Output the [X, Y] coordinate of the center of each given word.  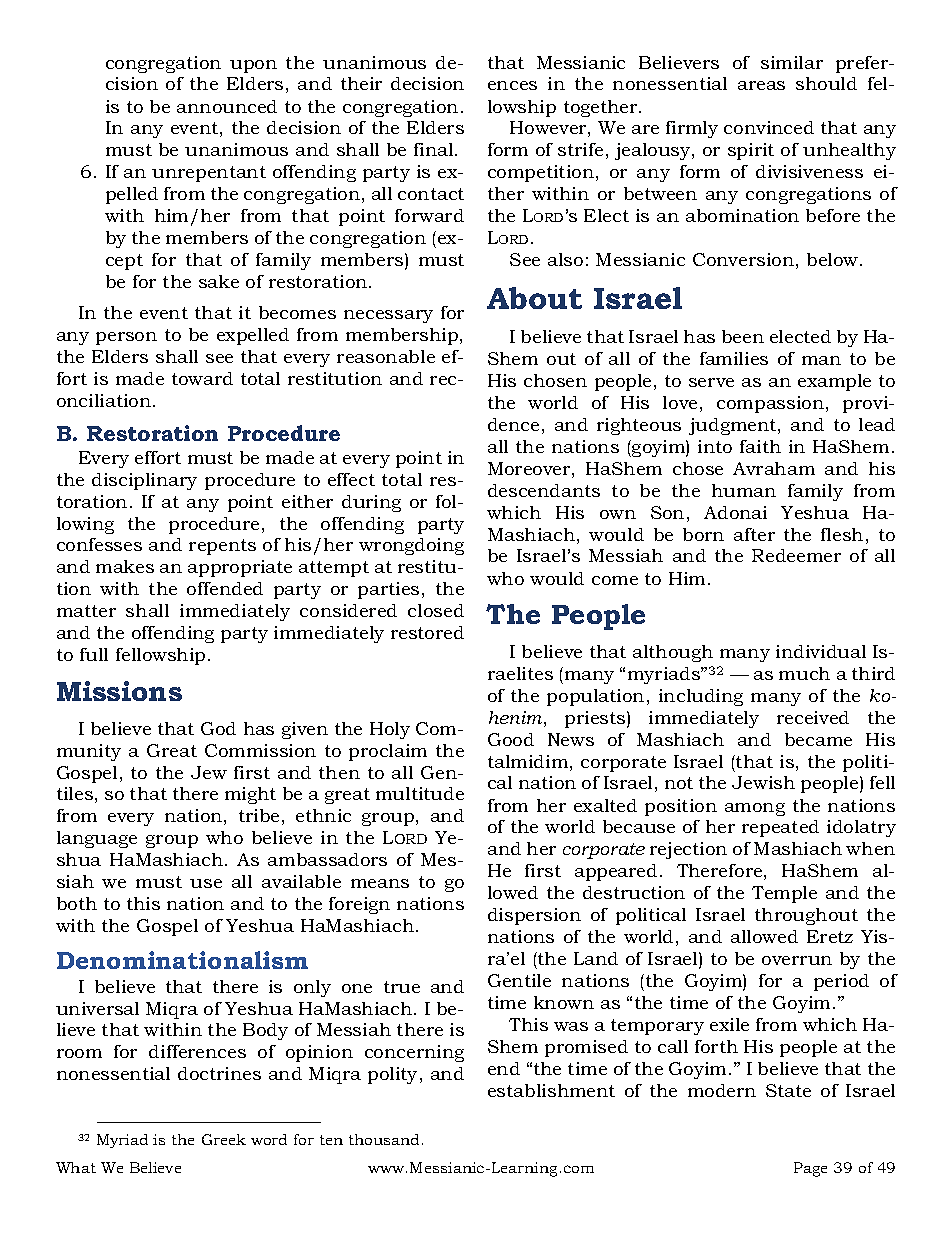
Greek [224, 1139]
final [435, 149]
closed [436, 610]
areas [761, 85]
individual [821, 651]
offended [225, 588]
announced [227, 106]
